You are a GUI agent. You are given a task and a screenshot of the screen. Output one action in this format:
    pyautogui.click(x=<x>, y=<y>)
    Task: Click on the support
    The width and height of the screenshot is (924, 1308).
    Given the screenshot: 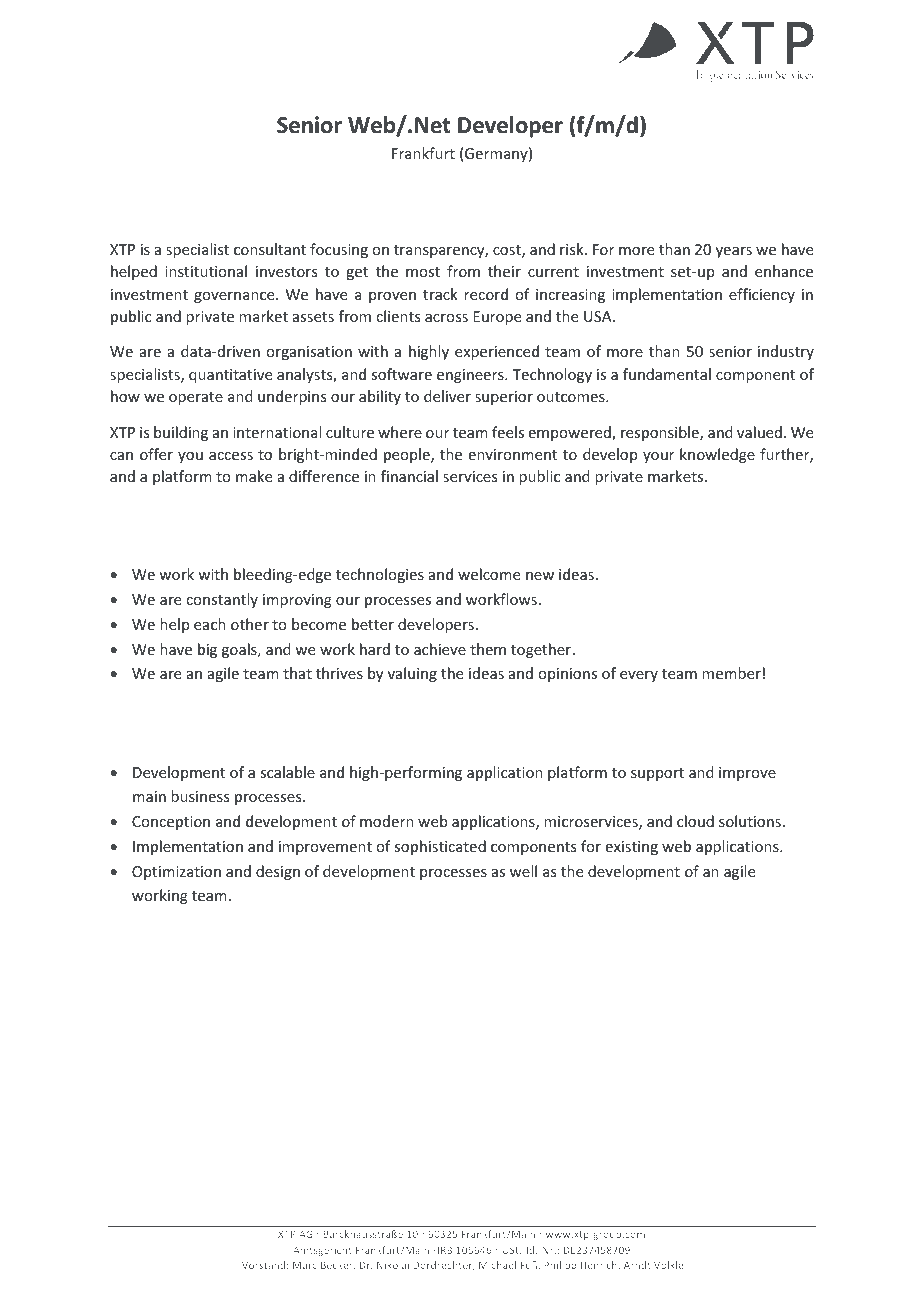 What is the action you would take?
    pyautogui.click(x=657, y=774)
